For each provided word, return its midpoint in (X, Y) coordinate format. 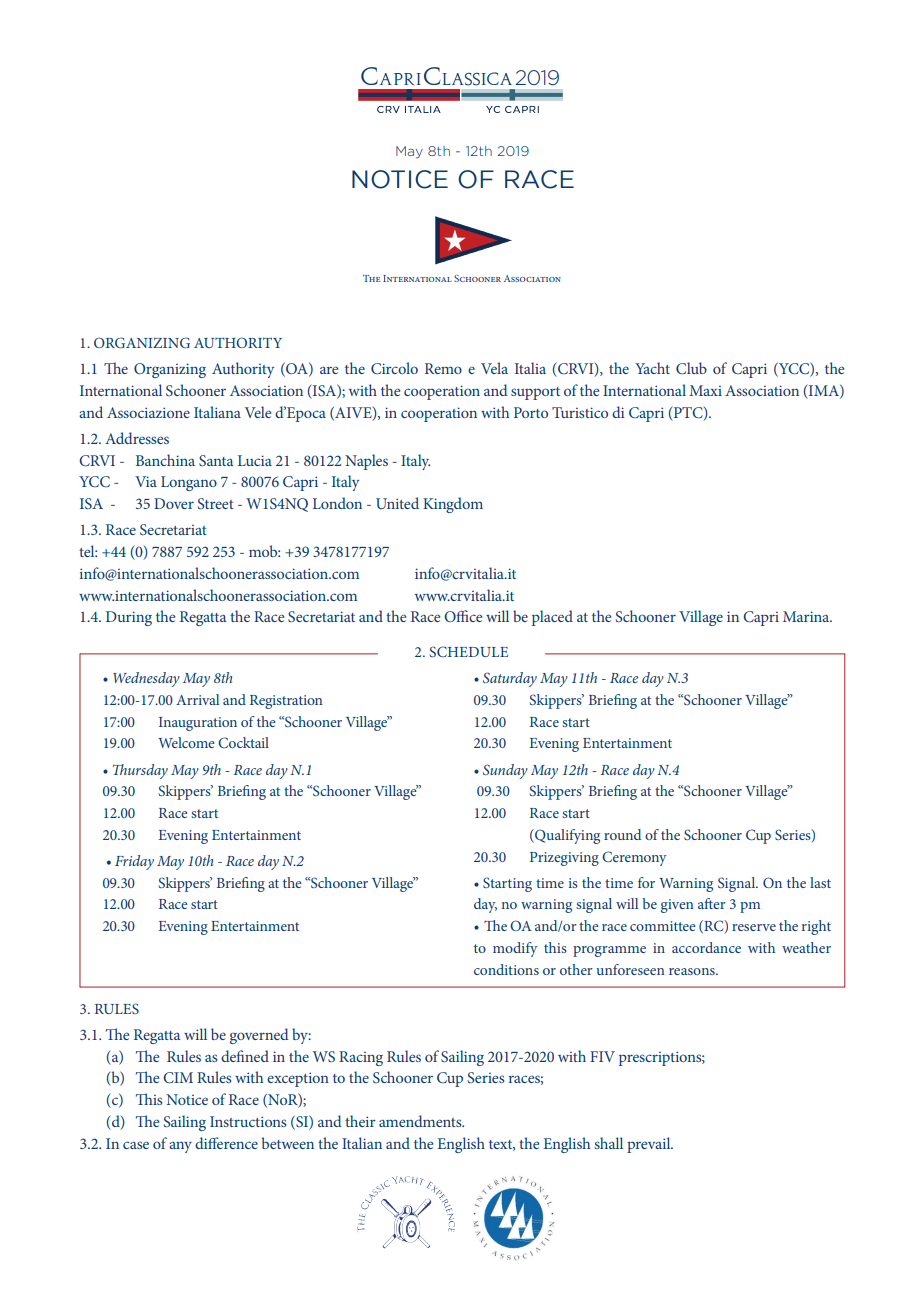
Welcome (186, 742)
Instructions (248, 1121)
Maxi (705, 390)
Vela (494, 368)
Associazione (148, 412)
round (622, 834)
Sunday (505, 771)
